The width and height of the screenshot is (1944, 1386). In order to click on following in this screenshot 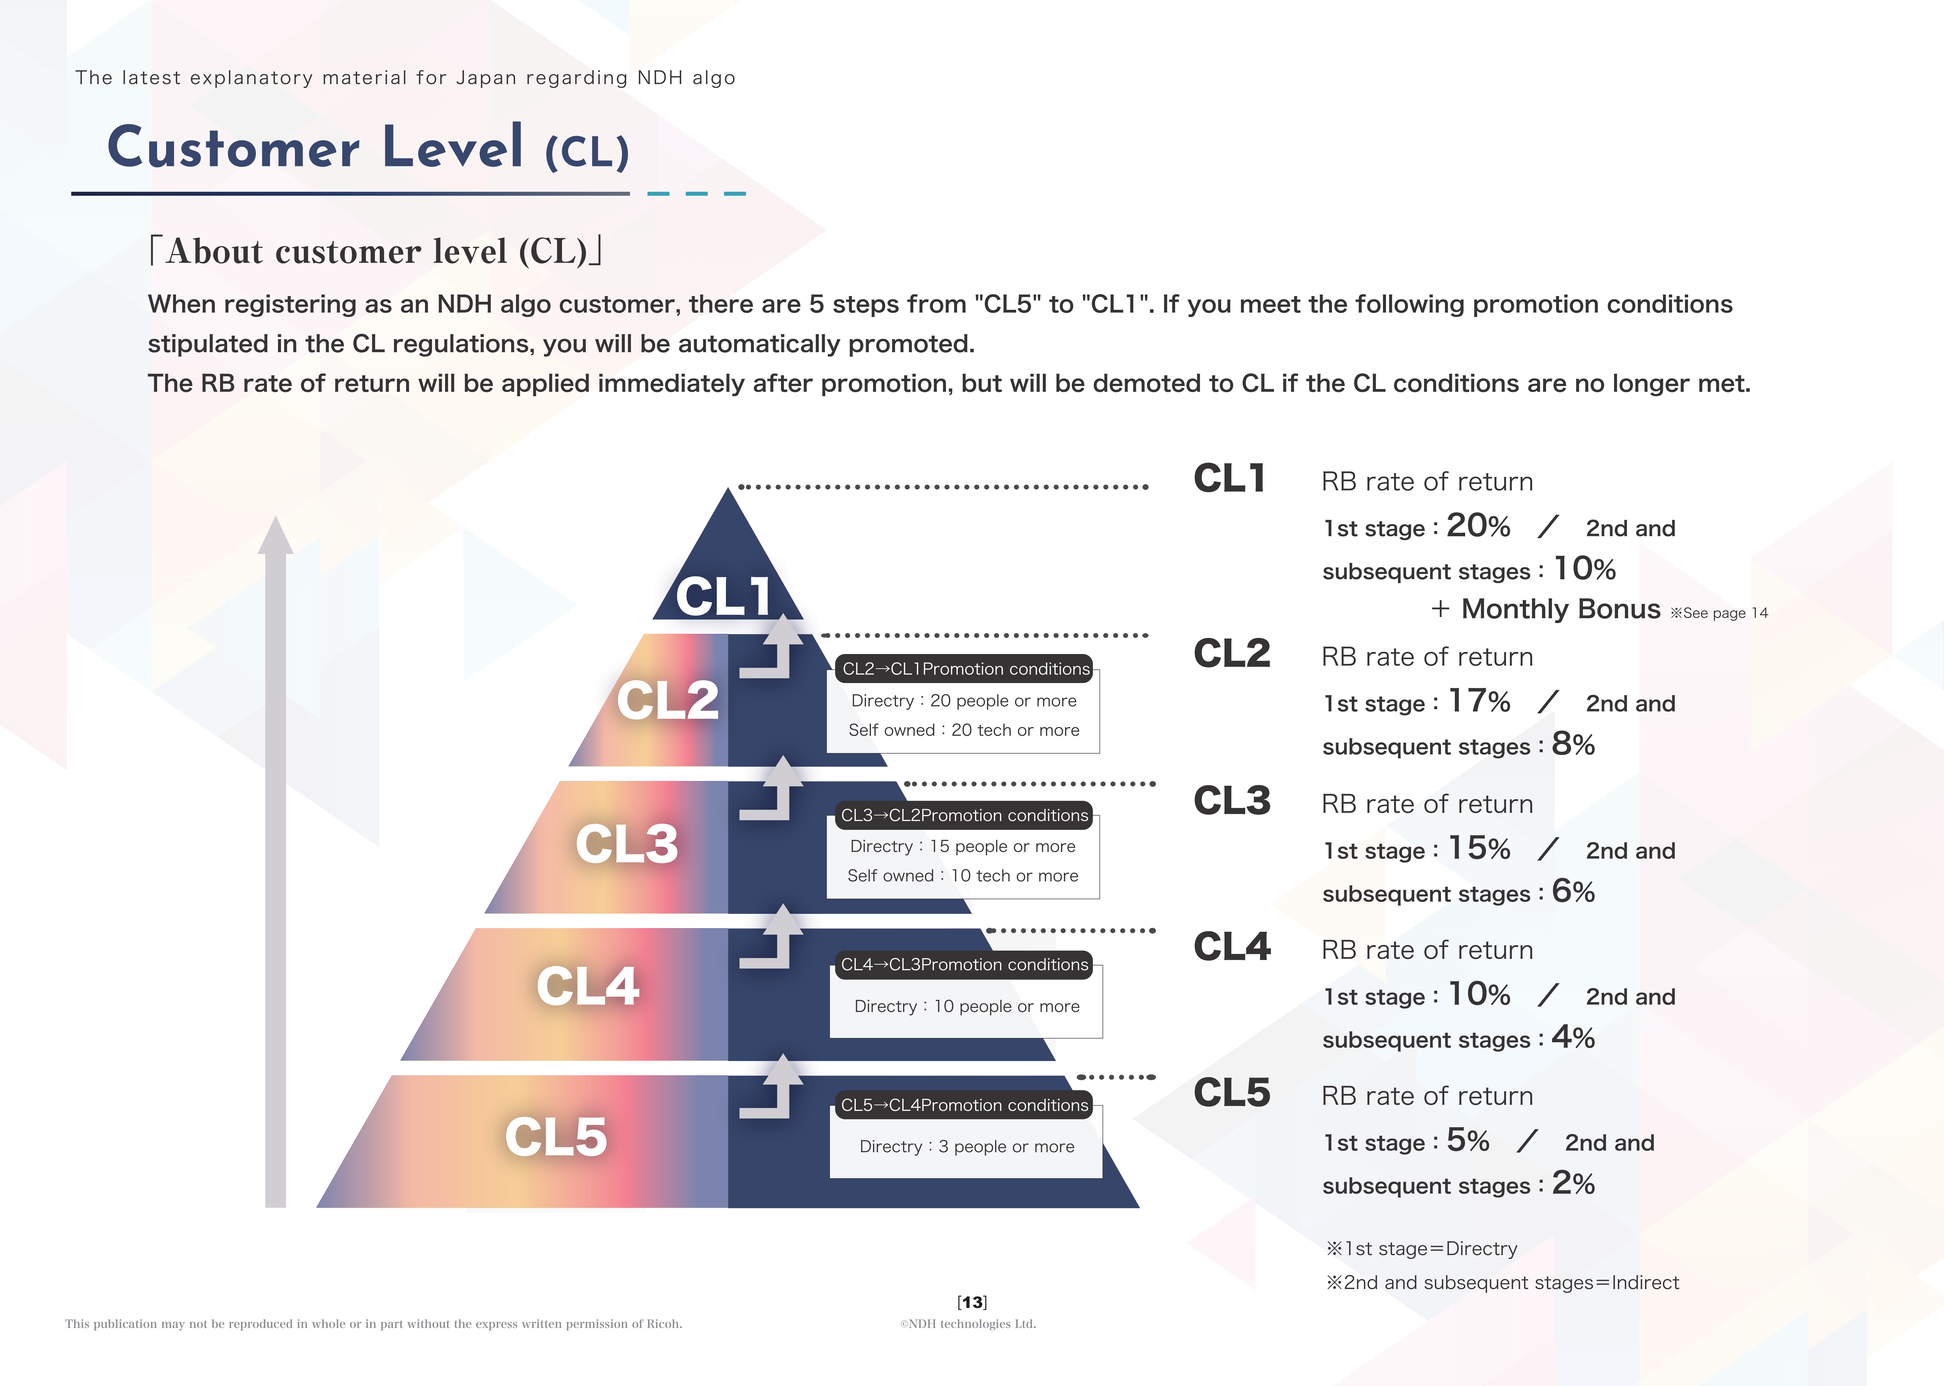, I will do `click(1409, 305)`.
